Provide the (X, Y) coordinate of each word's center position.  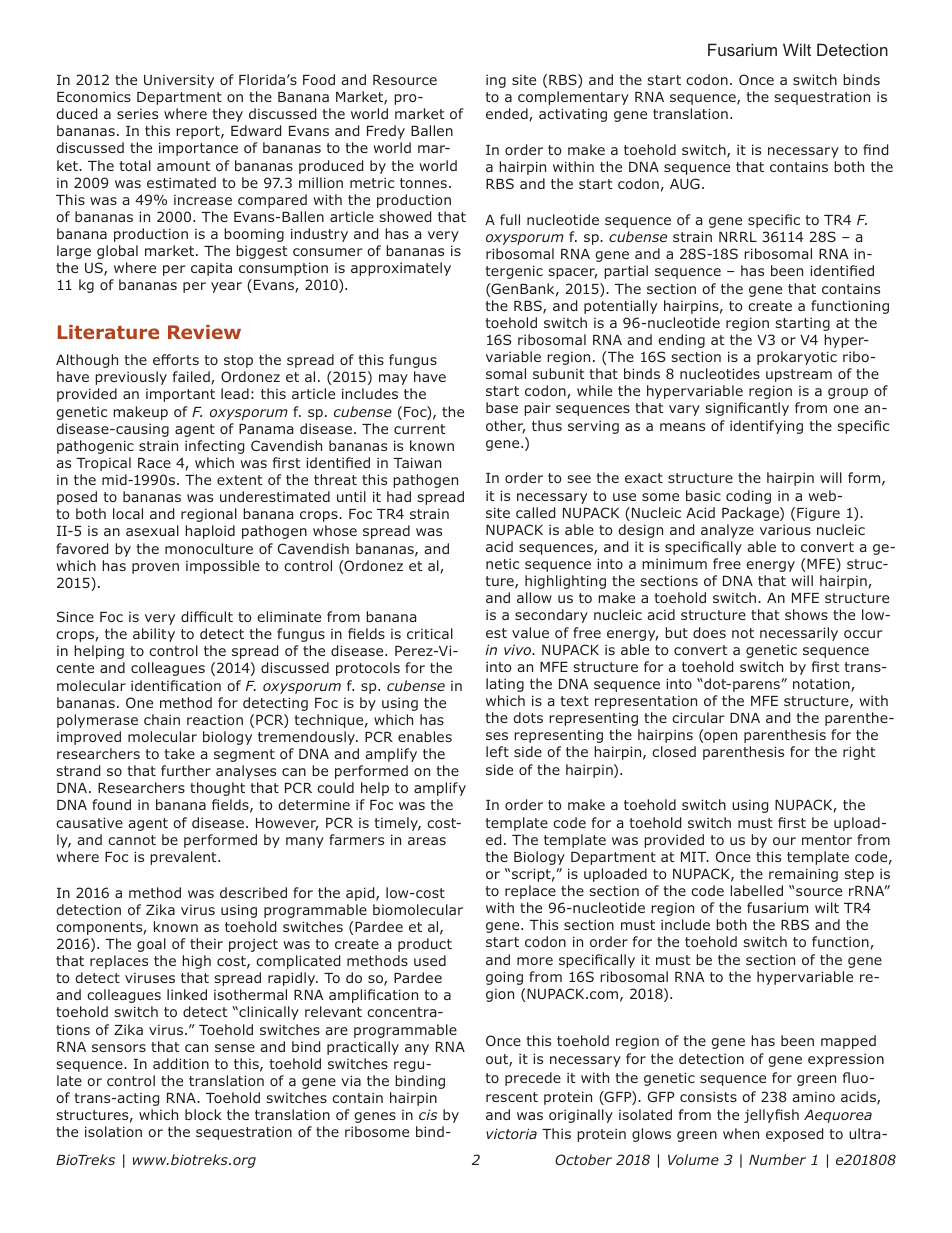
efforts (176, 359)
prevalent (184, 858)
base (502, 407)
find (875, 149)
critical (430, 633)
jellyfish (771, 1116)
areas (427, 841)
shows (806, 614)
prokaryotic (797, 358)
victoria (511, 1133)
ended (508, 115)
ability (154, 635)
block (203, 1114)
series (137, 114)
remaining (803, 875)
